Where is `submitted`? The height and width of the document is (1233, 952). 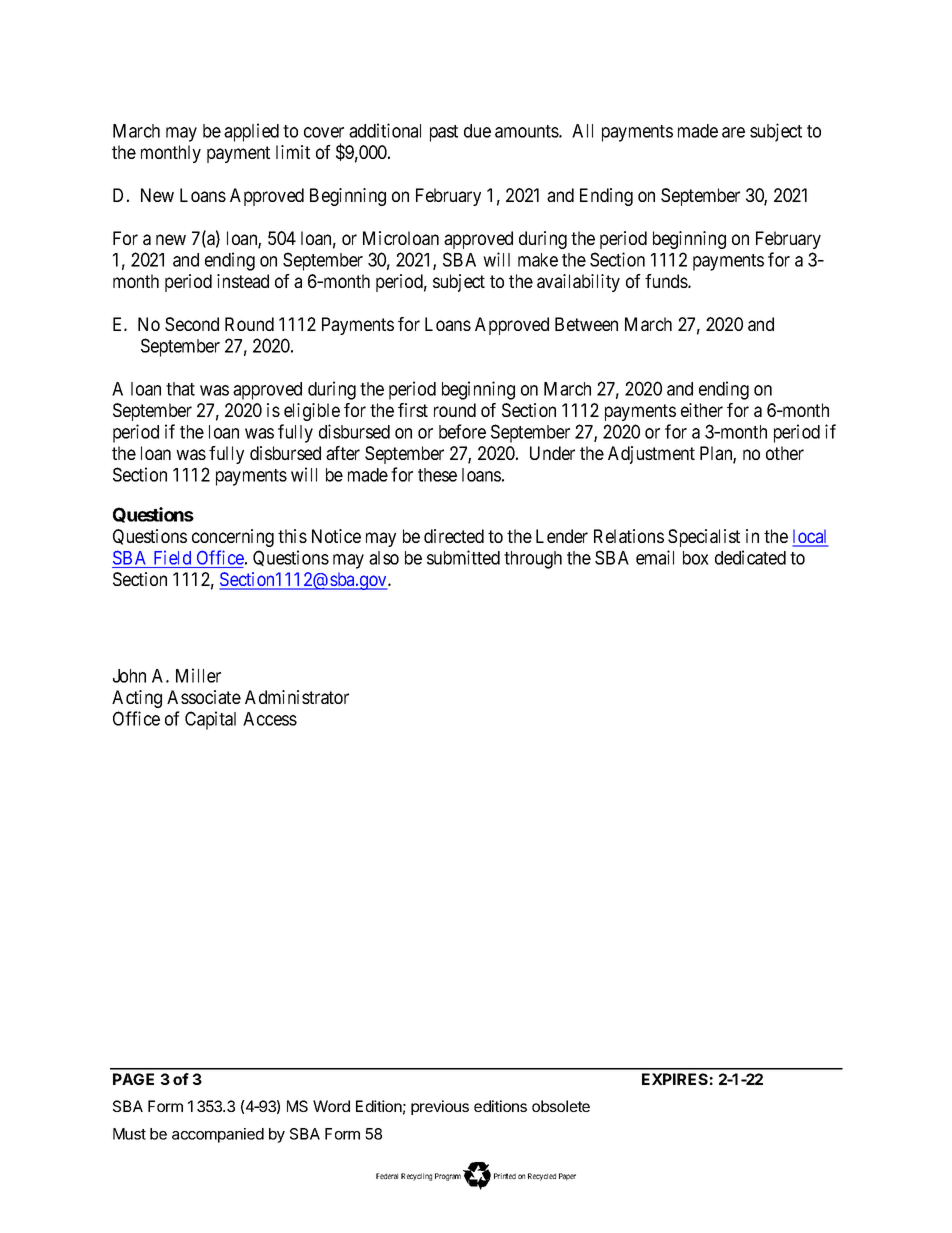 submitted is located at coordinates (463, 557).
